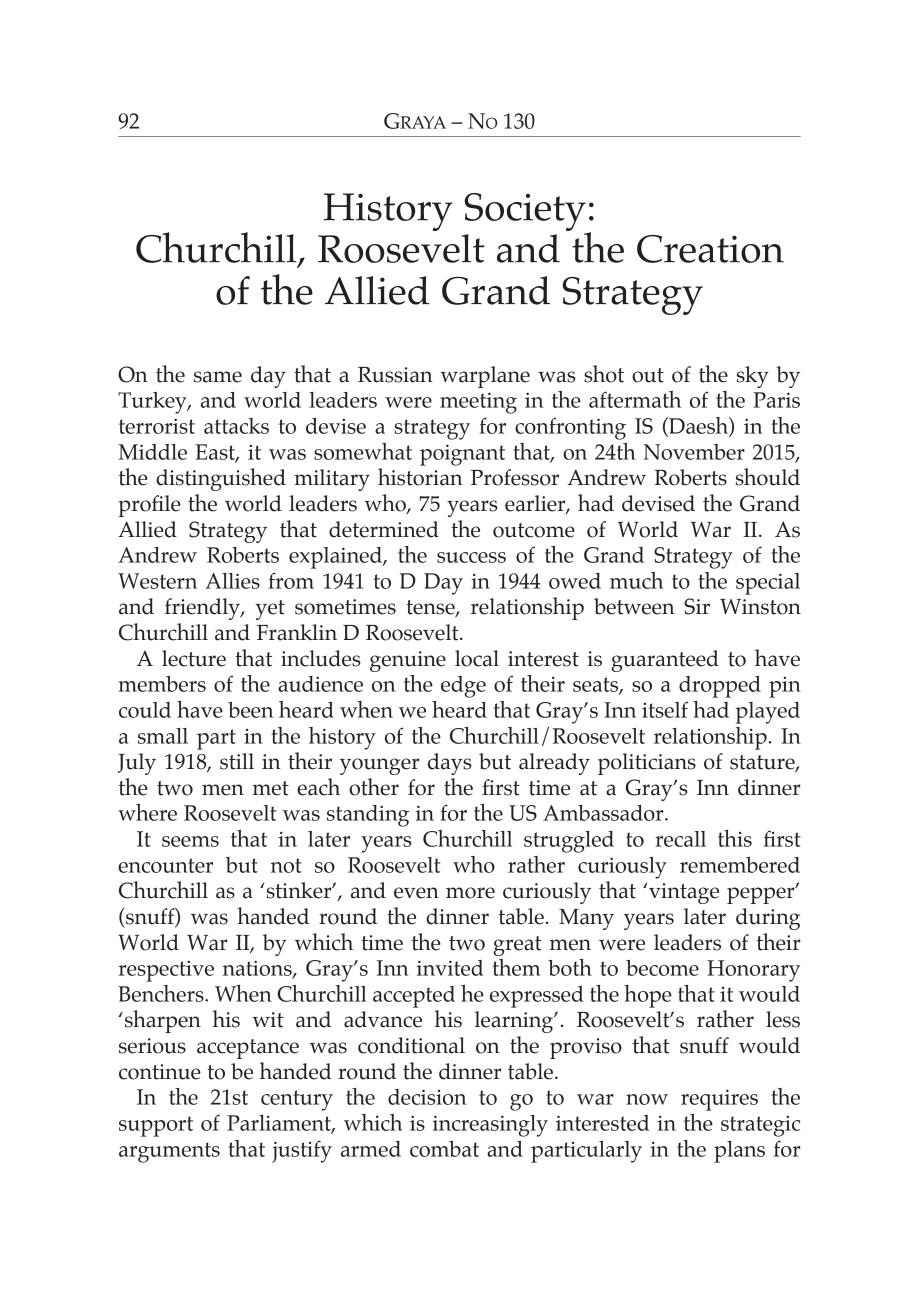  Describe the element at coordinates (250, 710) in the page. I see `been` at that location.
